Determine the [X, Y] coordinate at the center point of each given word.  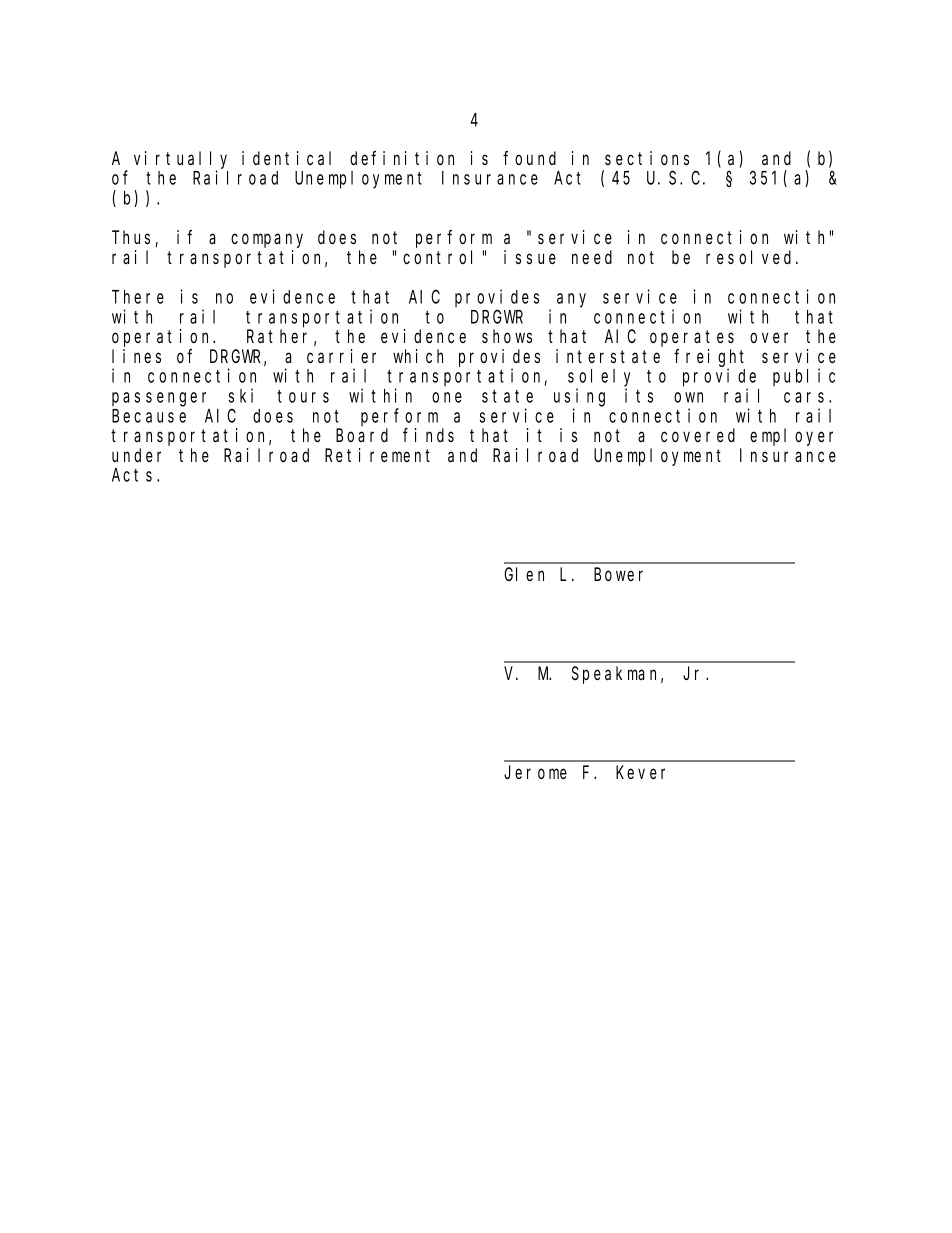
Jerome [535, 772]
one [447, 397]
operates [692, 338]
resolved [751, 257]
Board [362, 435]
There [138, 297]
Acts [135, 475]
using [579, 397]
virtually [180, 161]
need [592, 257]
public [804, 377]
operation [163, 338]
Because [149, 416]
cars [807, 397]
